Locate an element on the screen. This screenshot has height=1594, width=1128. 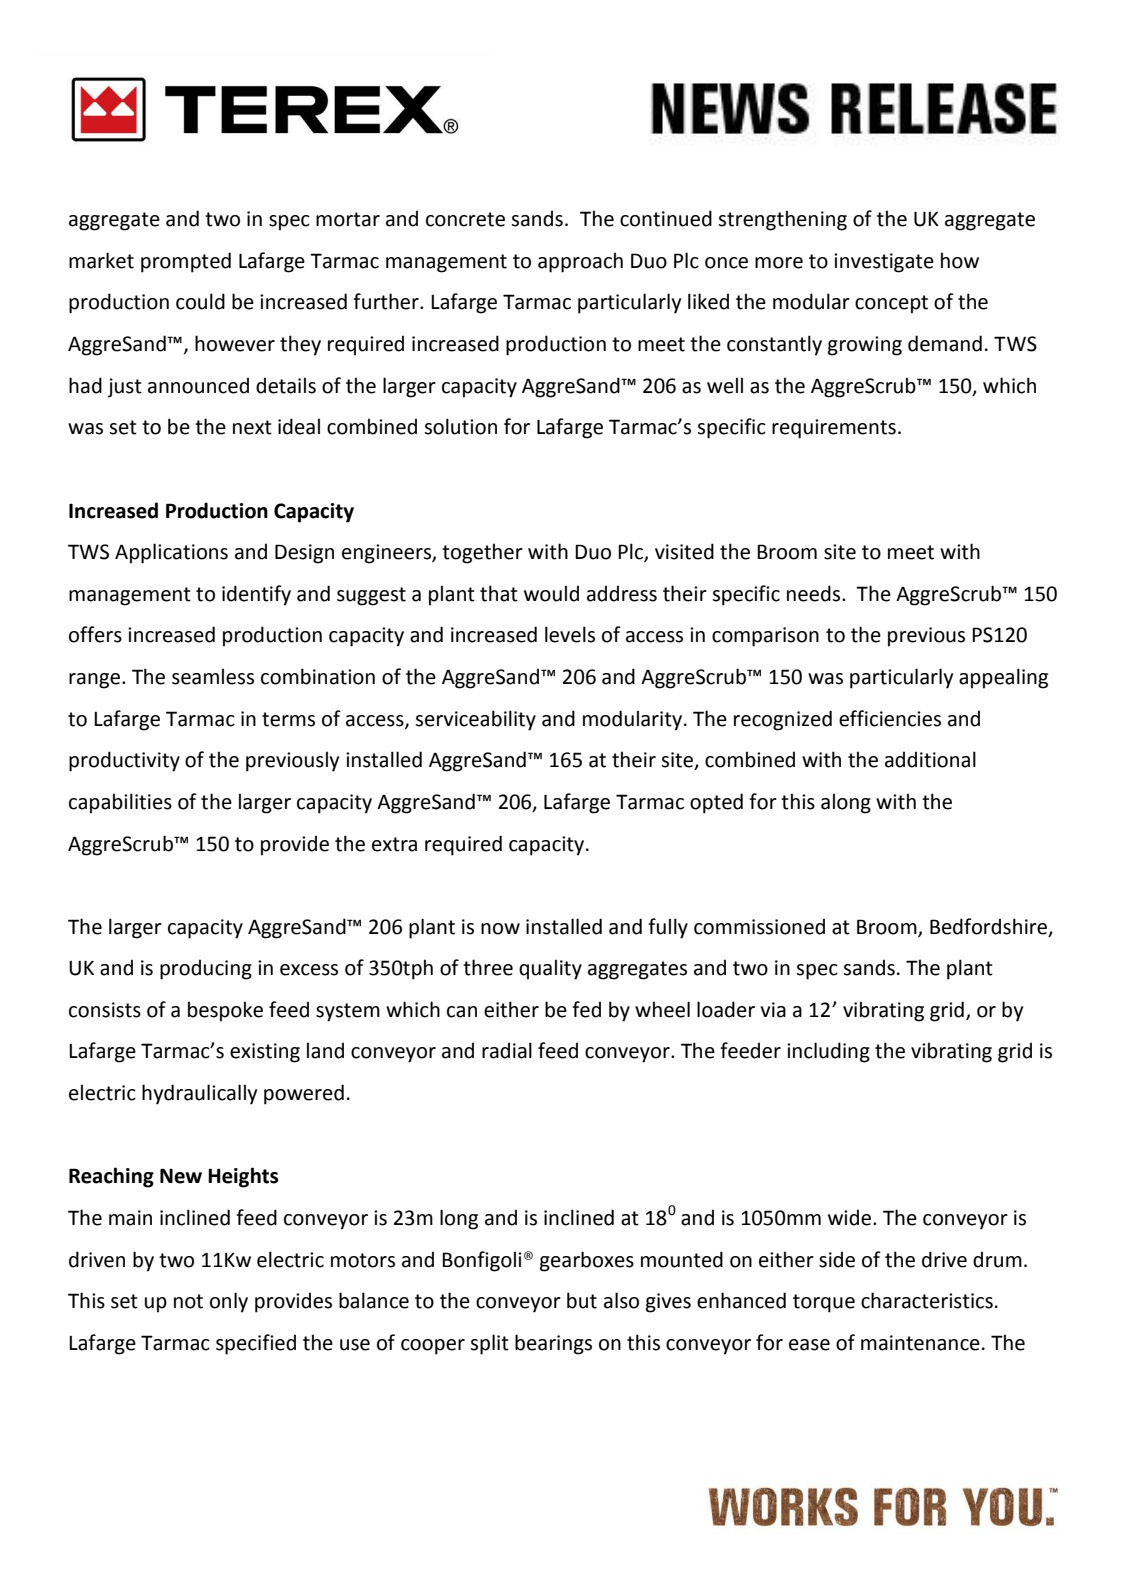
productivity is located at coordinates (124, 761).
